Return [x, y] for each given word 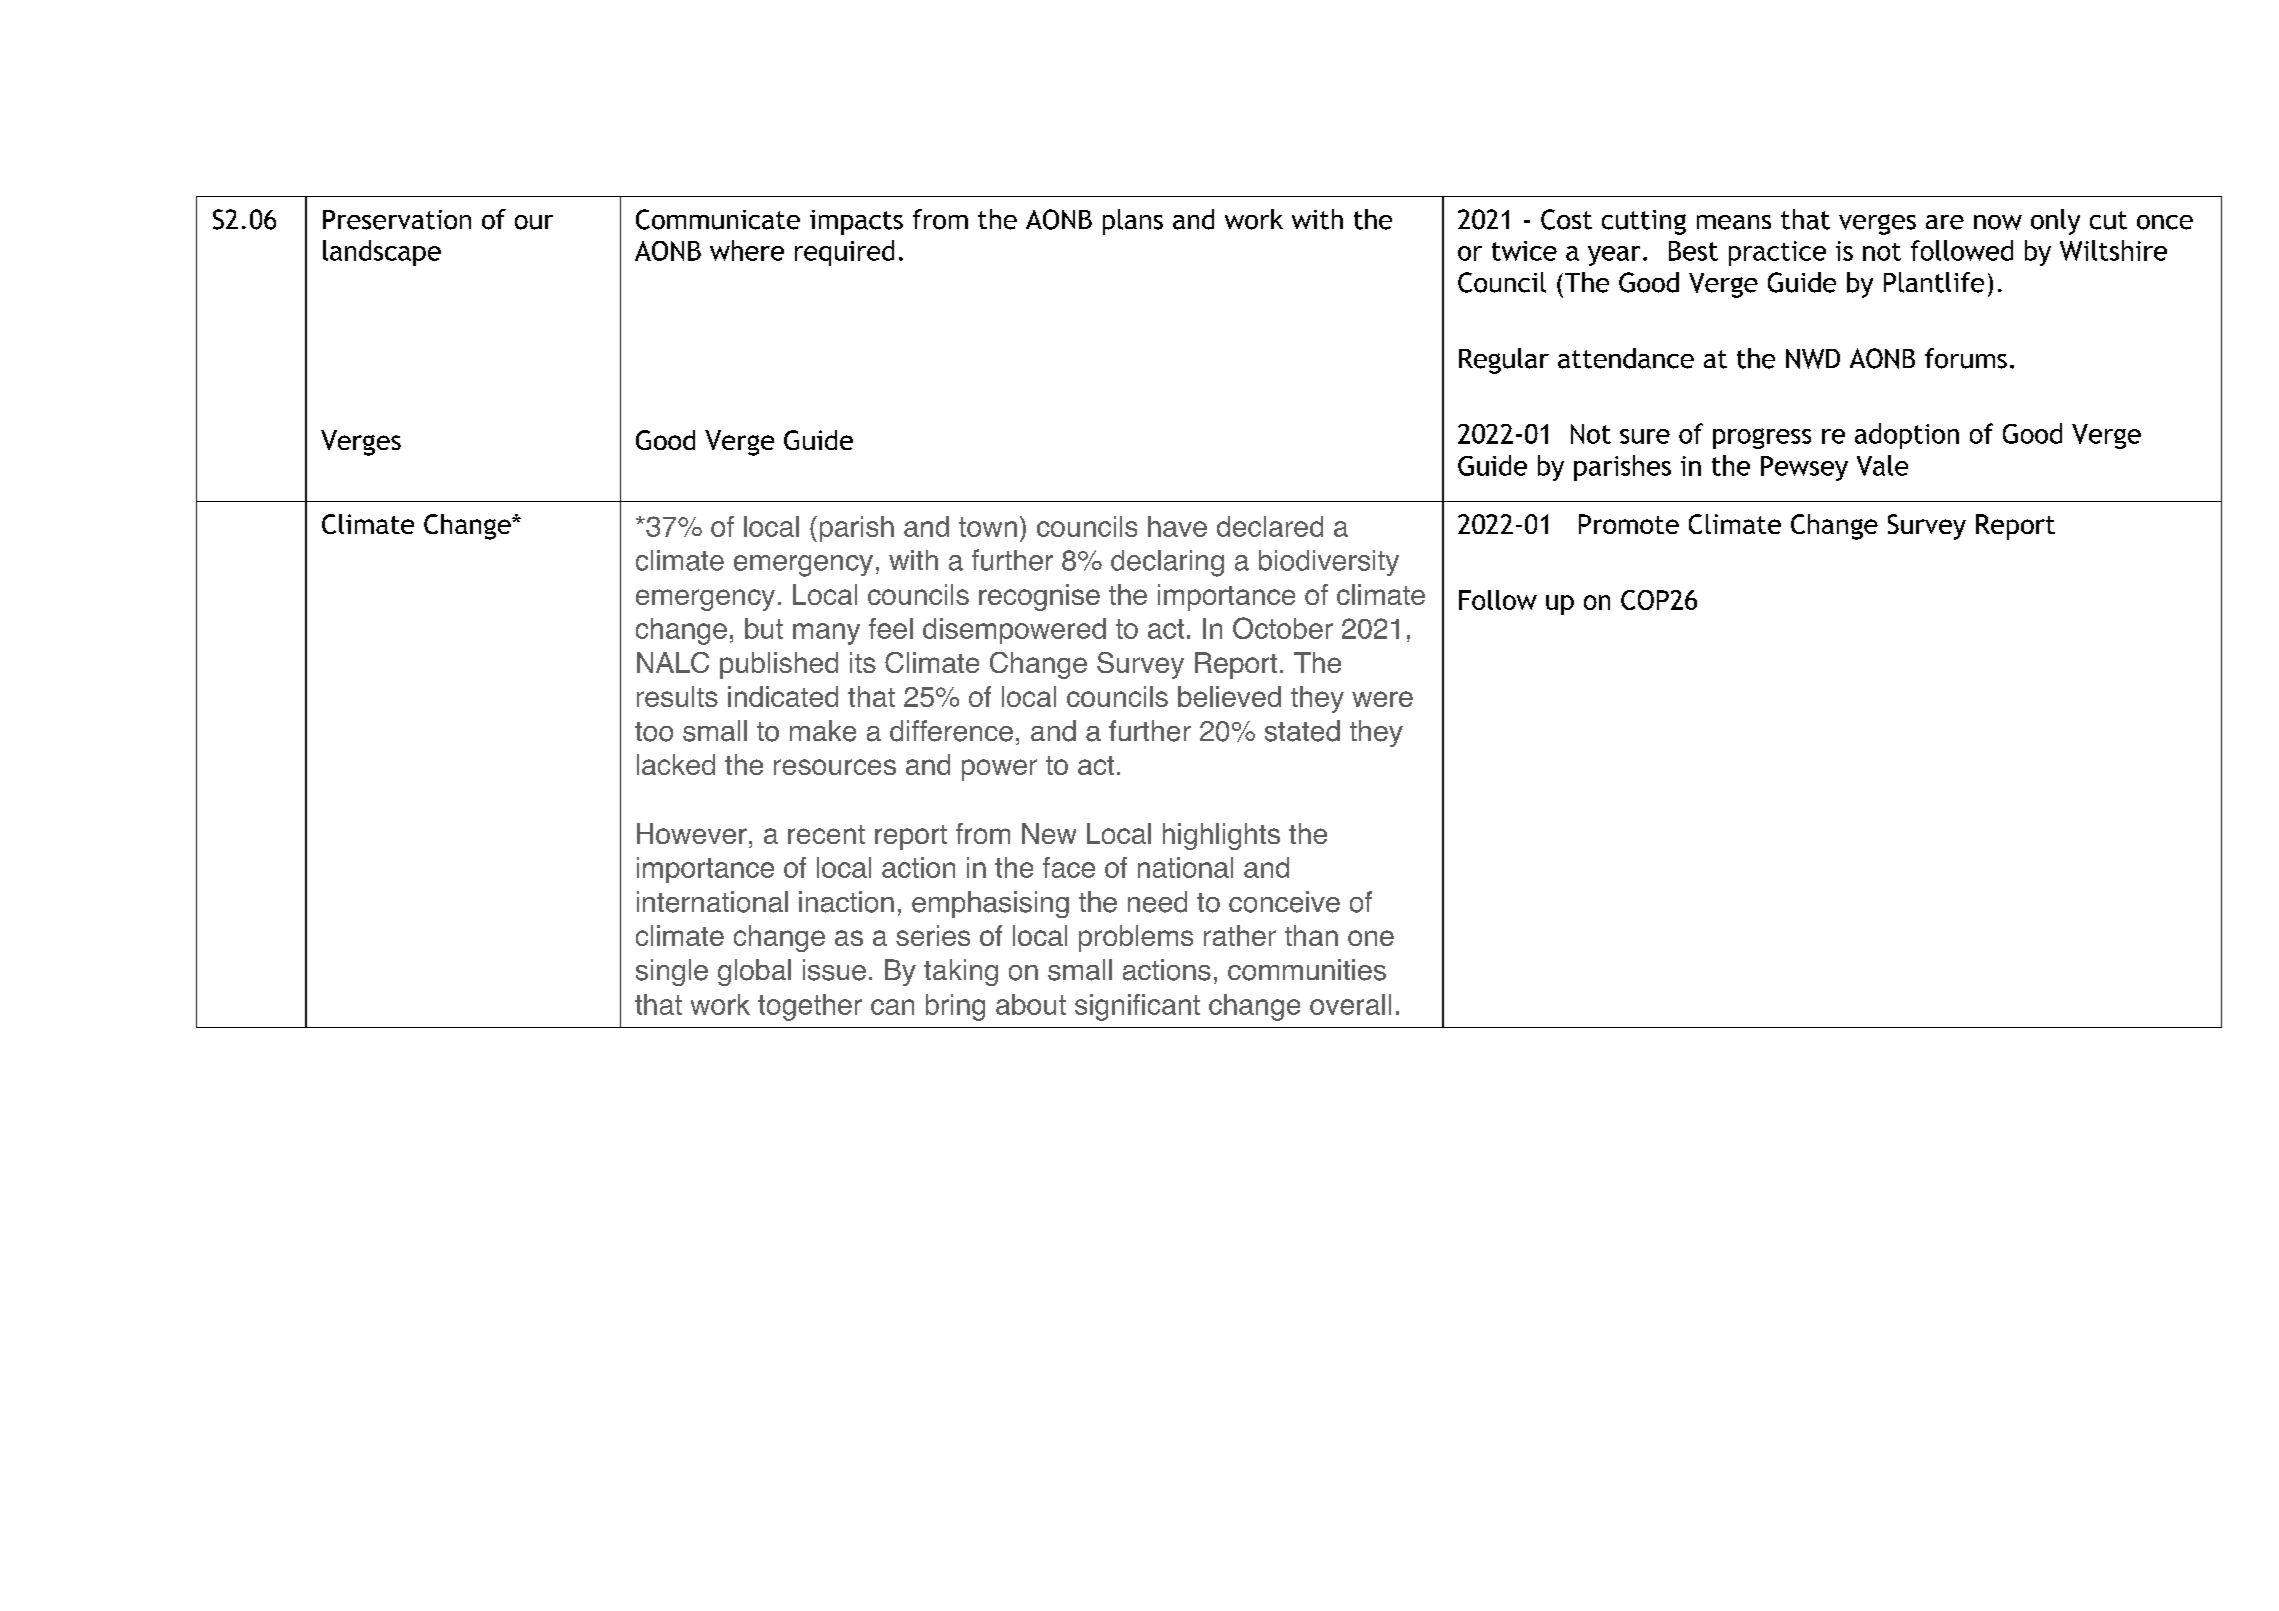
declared [1270, 526]
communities [1307, 970]
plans [1133, 222]
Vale [1882, 465]
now [1998, 222]
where [747, 250]
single [672, 972]
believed [1229, 696]
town [988, 527]
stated [1302, 731]
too [654, 732]
